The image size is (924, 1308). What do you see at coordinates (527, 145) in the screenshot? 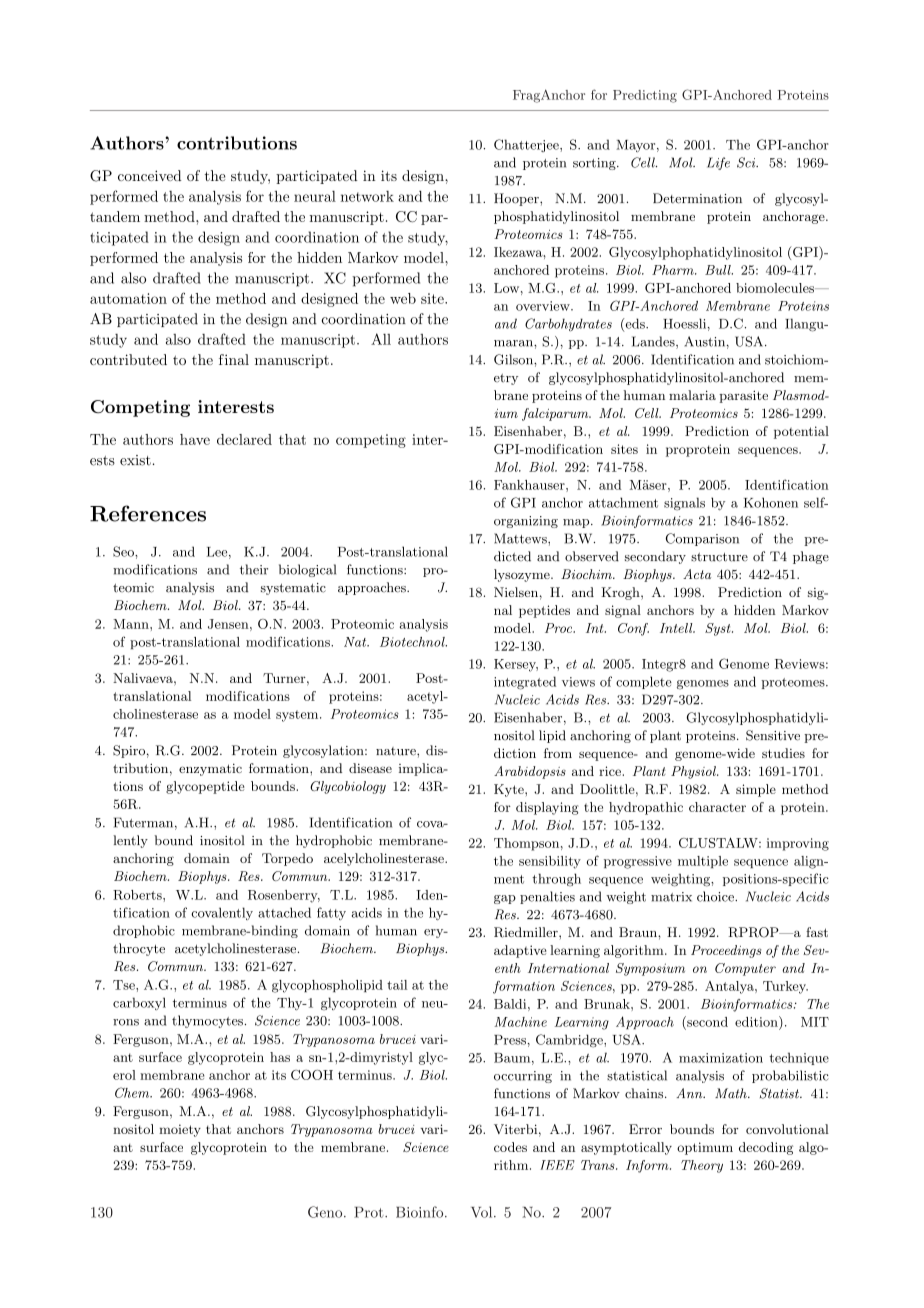
I see `Chatterjee` at bounding box center [527, 145].
